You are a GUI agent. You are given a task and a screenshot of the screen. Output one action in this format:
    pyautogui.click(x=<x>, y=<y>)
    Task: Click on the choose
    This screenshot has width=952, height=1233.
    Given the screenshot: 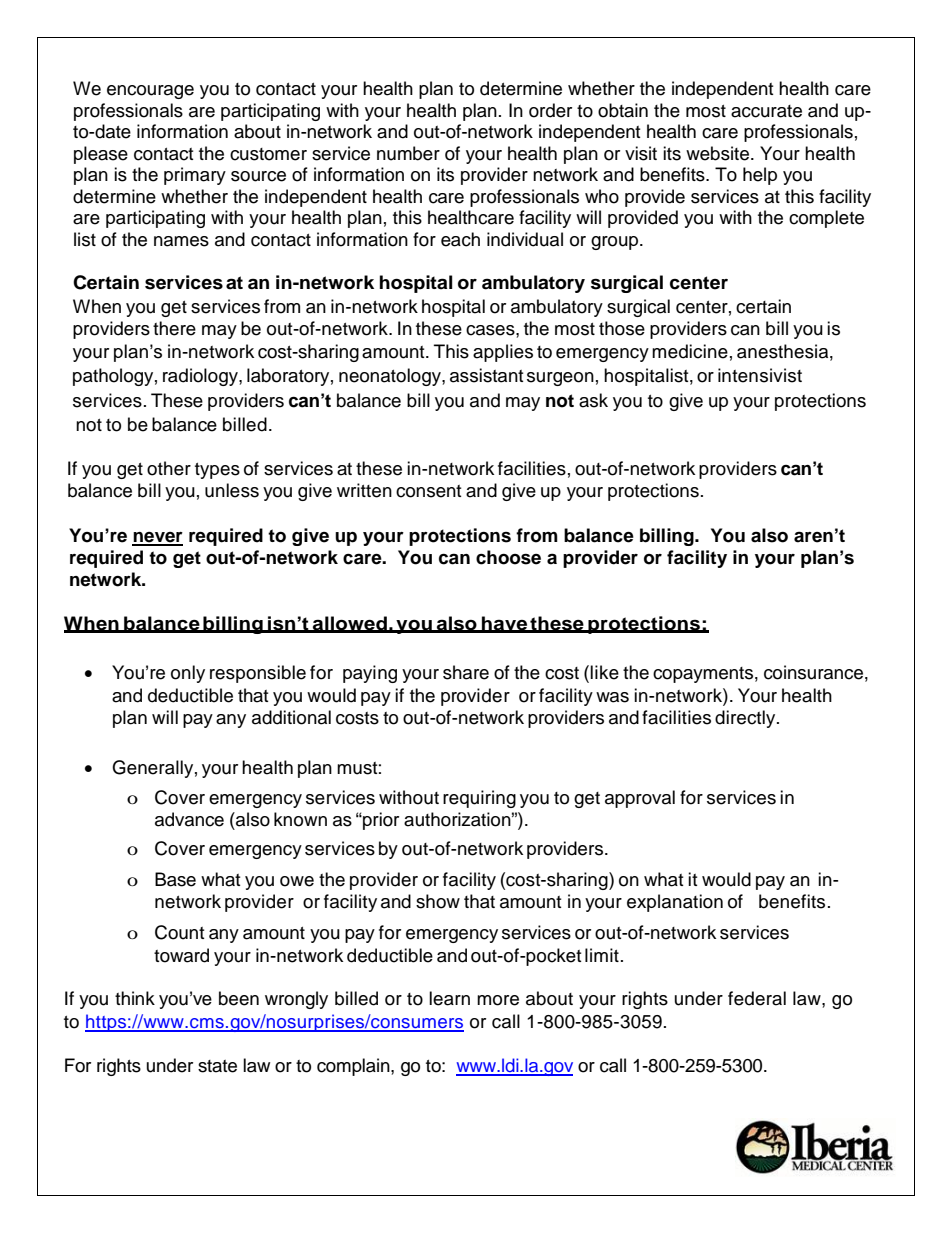 What is the action you would take?
    pyautogui.click(x=508, y=557)
